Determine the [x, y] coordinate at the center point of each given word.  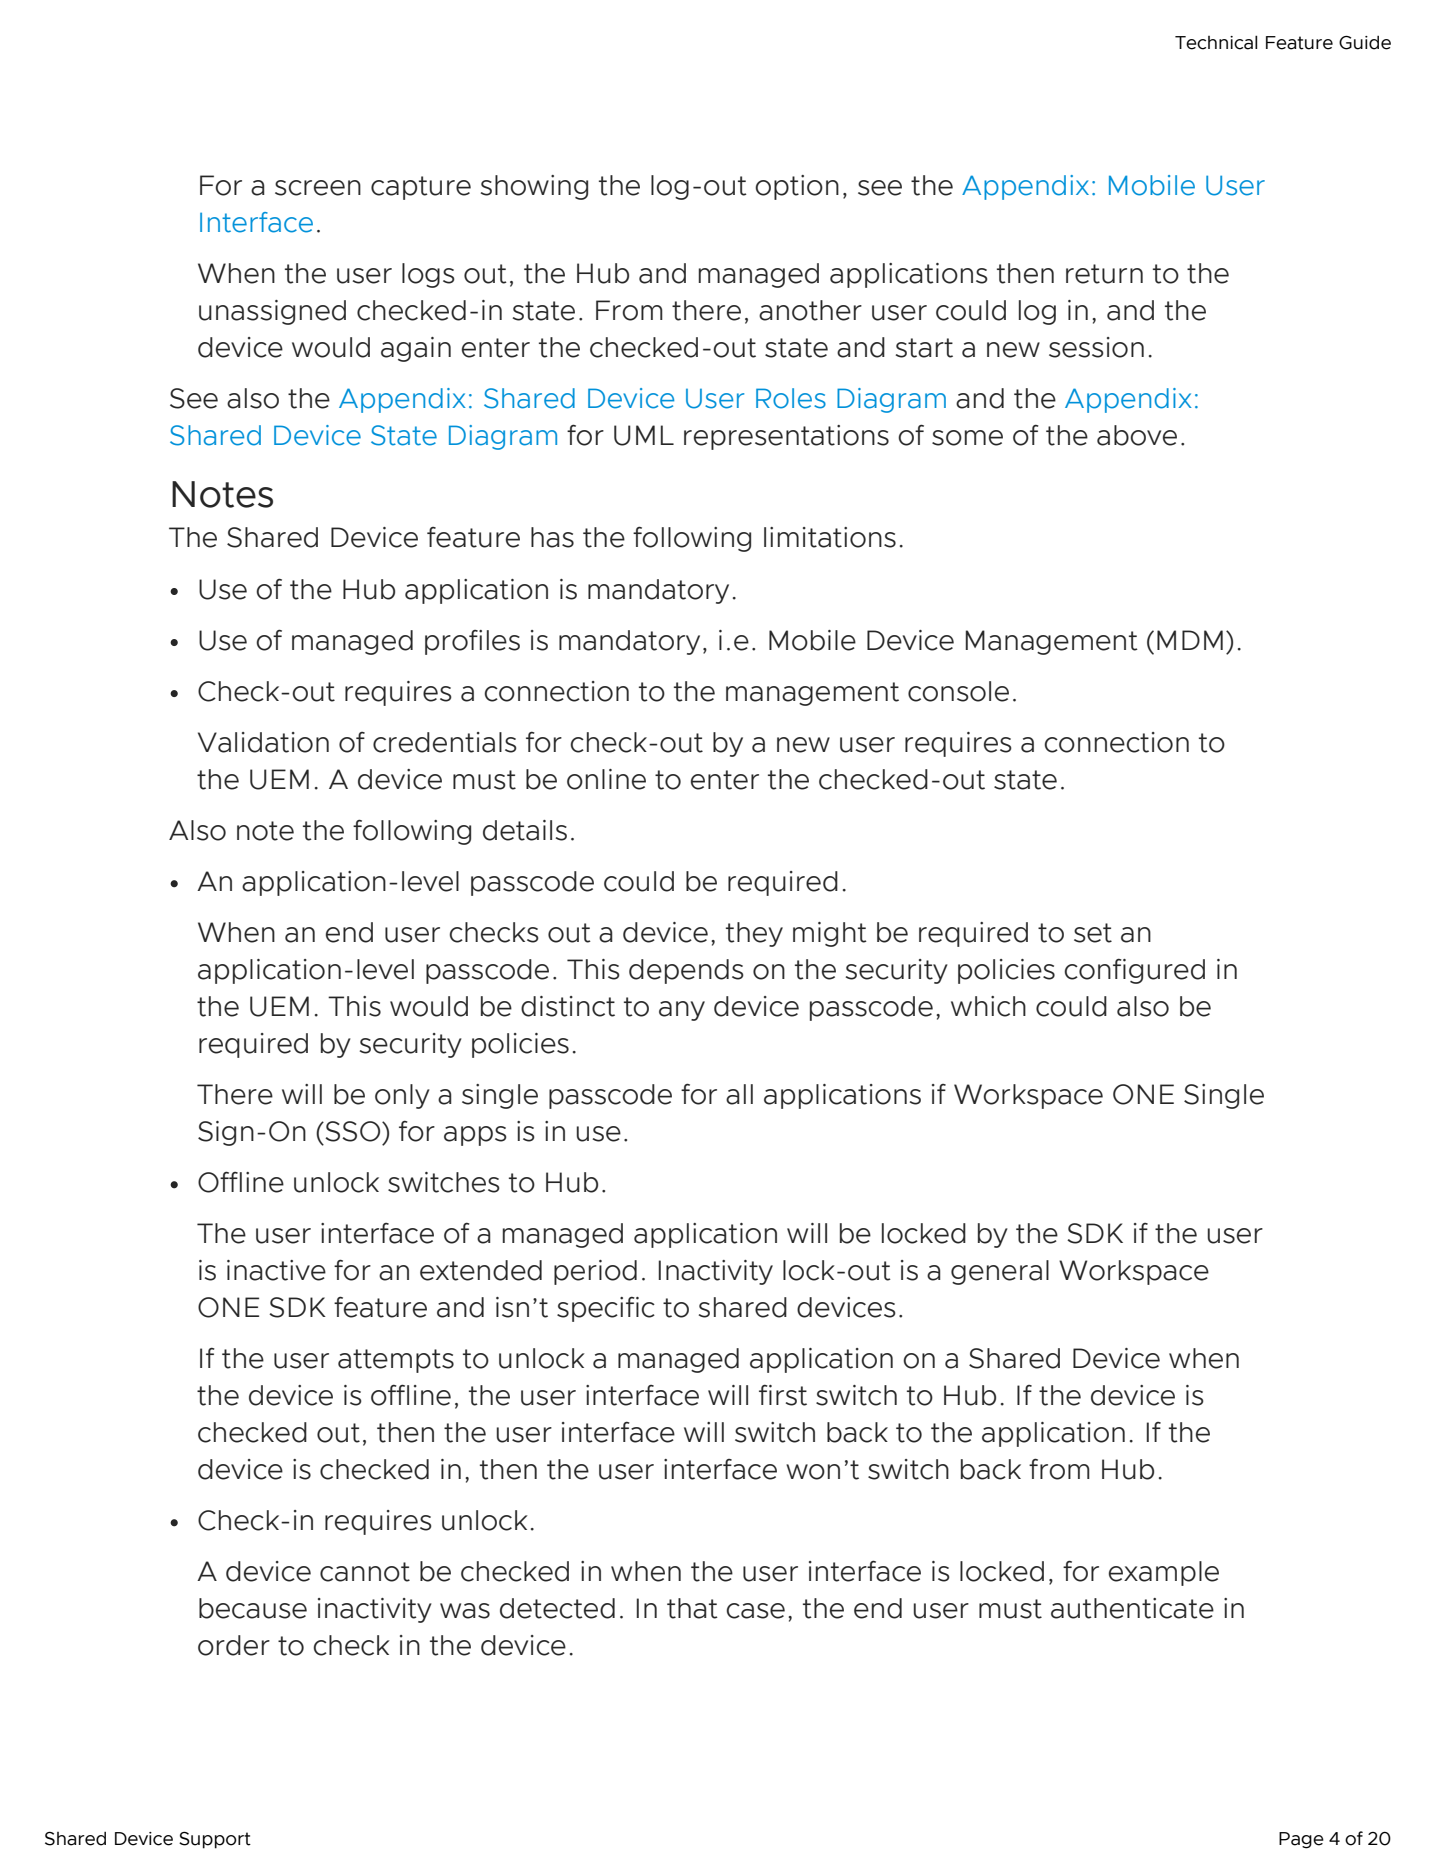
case [755, 1611]
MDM [1190, 640]
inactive [276, 1270]
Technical [1216, 42]
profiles [472, 642]
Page [1301, 1840]
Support [215, 1840]
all [739, 1094]
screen [318, 188]
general [1000, 1272]
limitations [830, 537]
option [797, 187]
